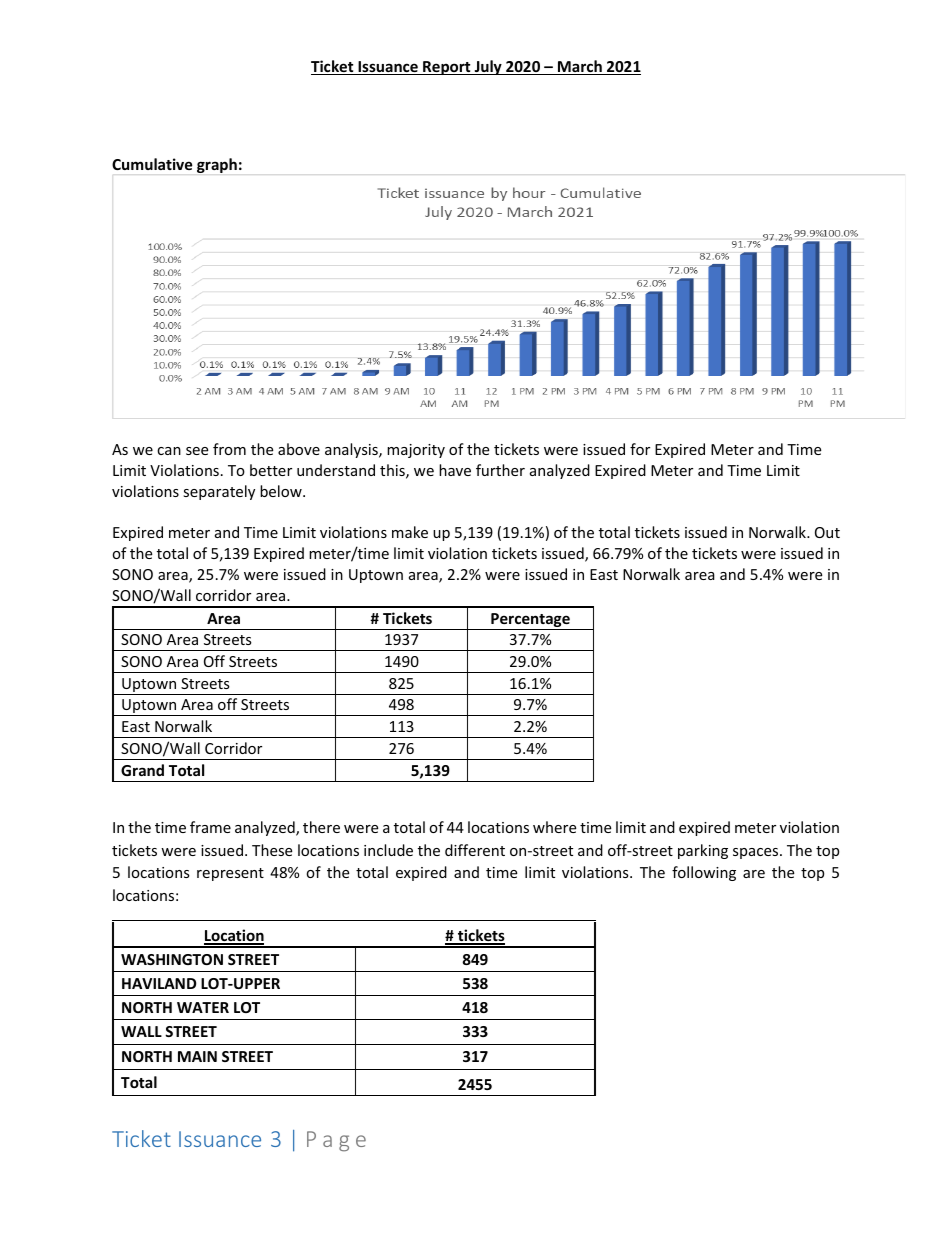 The image size is (952, 1233). What do you see at coordinates (217, 165) in the screenshot?
I see `graph` at bounding box center [217, 165].
